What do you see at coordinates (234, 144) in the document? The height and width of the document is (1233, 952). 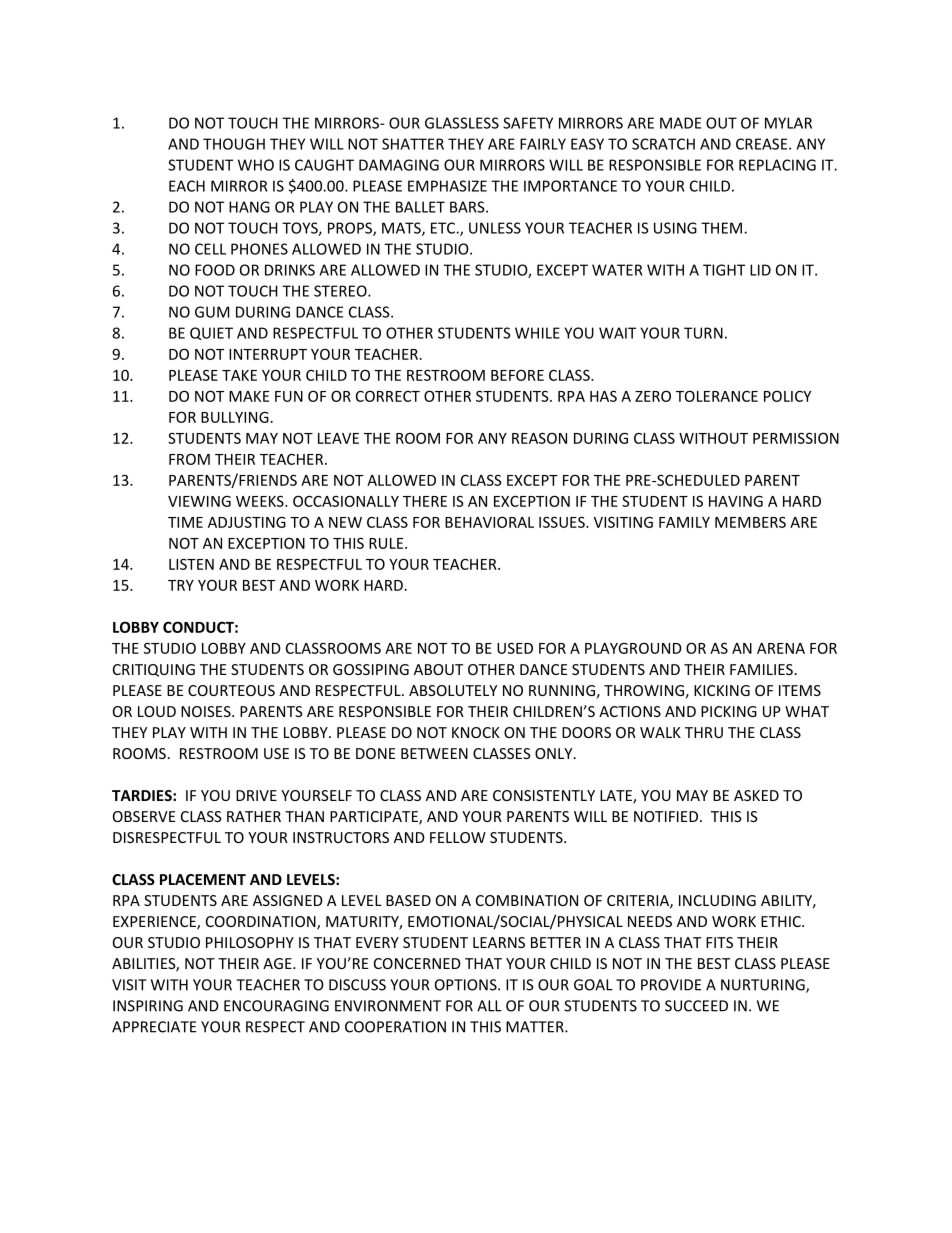 I see `THOUGH` at bounding box center [234, 144].
